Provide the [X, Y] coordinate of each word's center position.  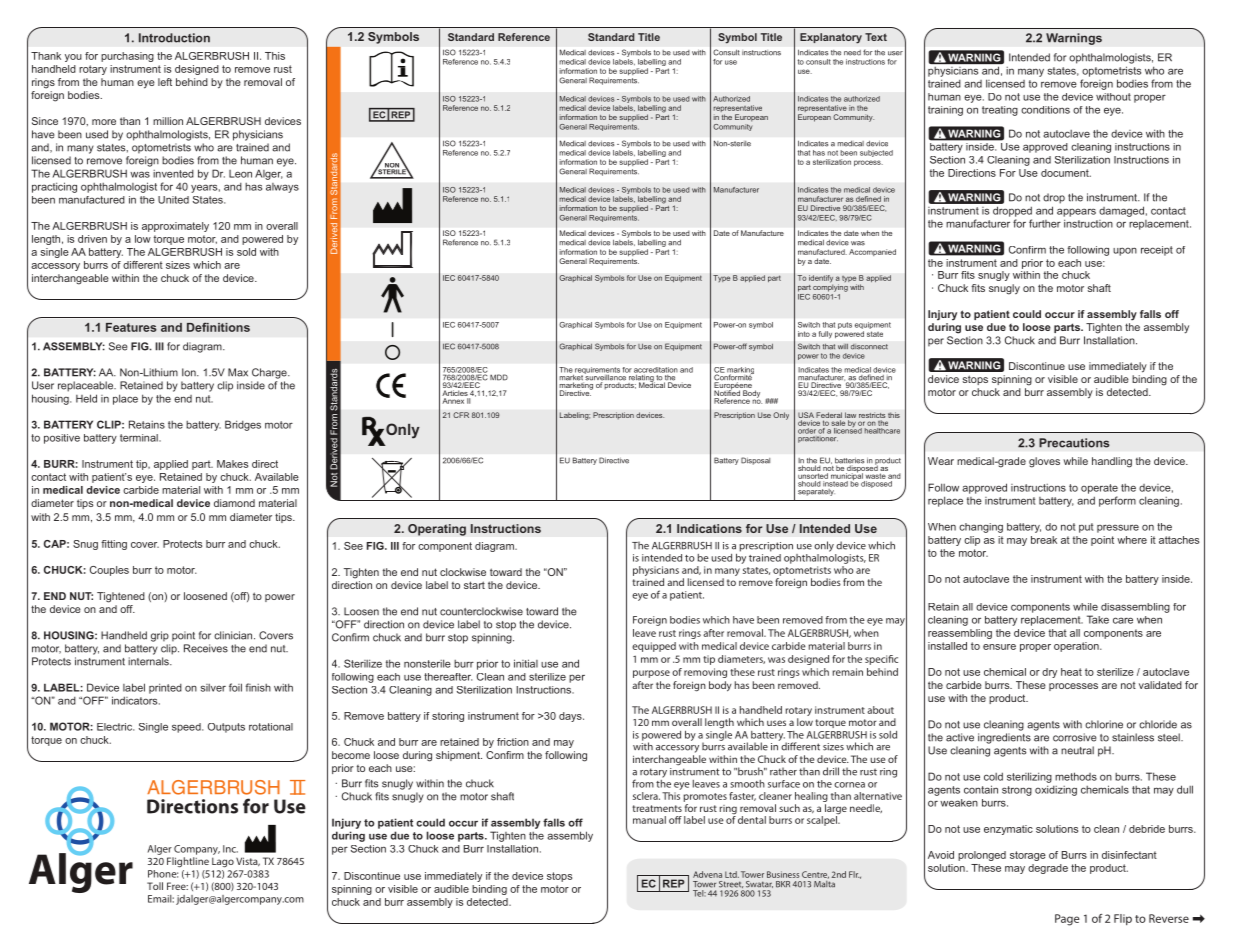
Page [1067, 920]
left [165, 82]
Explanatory [831, 38]
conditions [1045, 110]
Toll [155, 886]
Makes [232, 464]
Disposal [755, 461]
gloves [1044, 462]
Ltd [732, 874]
